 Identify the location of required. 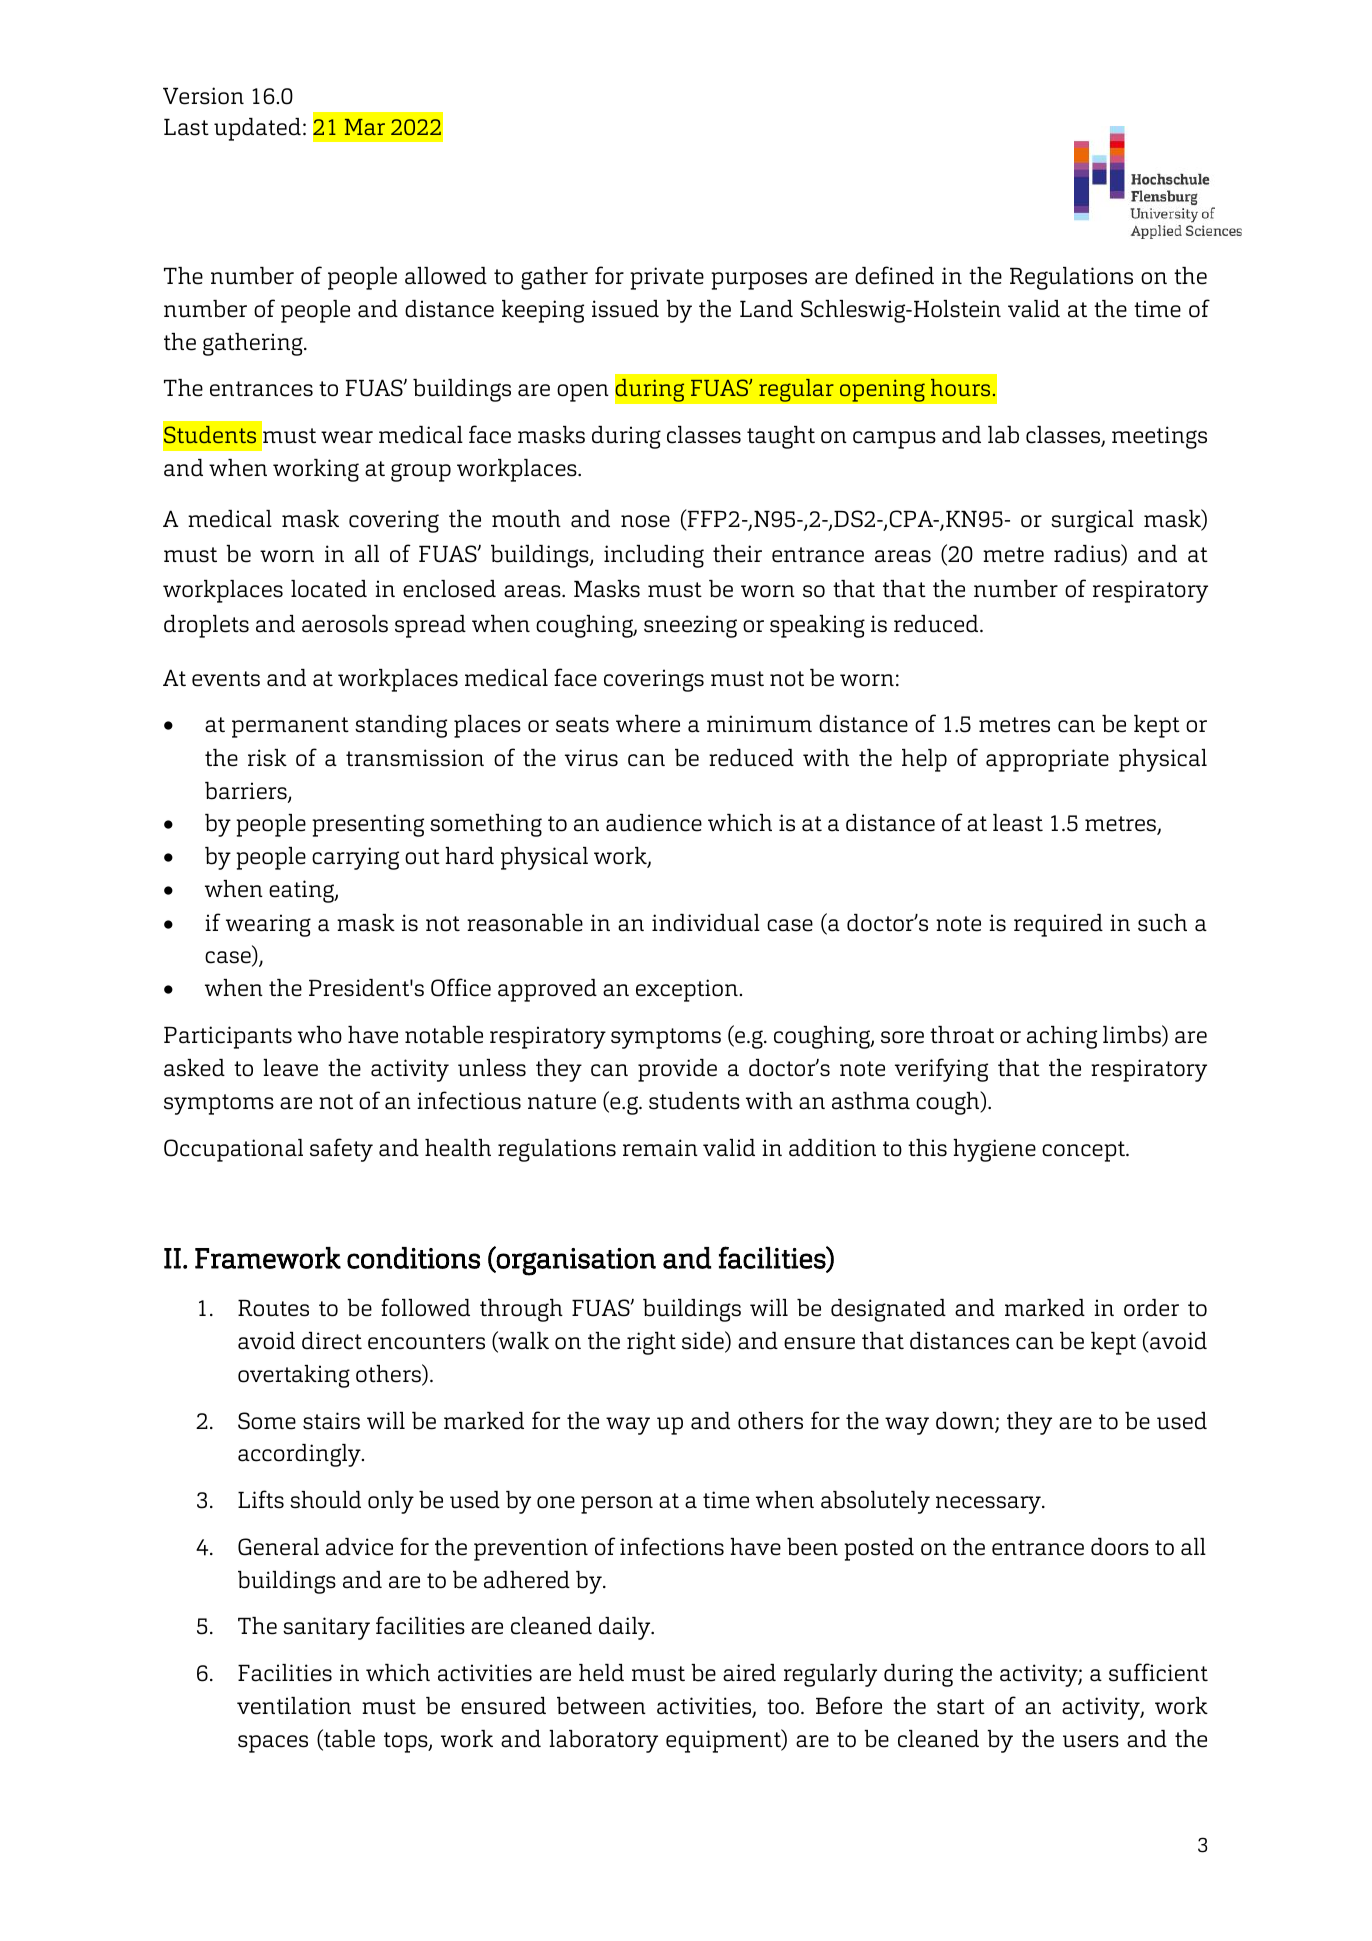
(1058, 925).
